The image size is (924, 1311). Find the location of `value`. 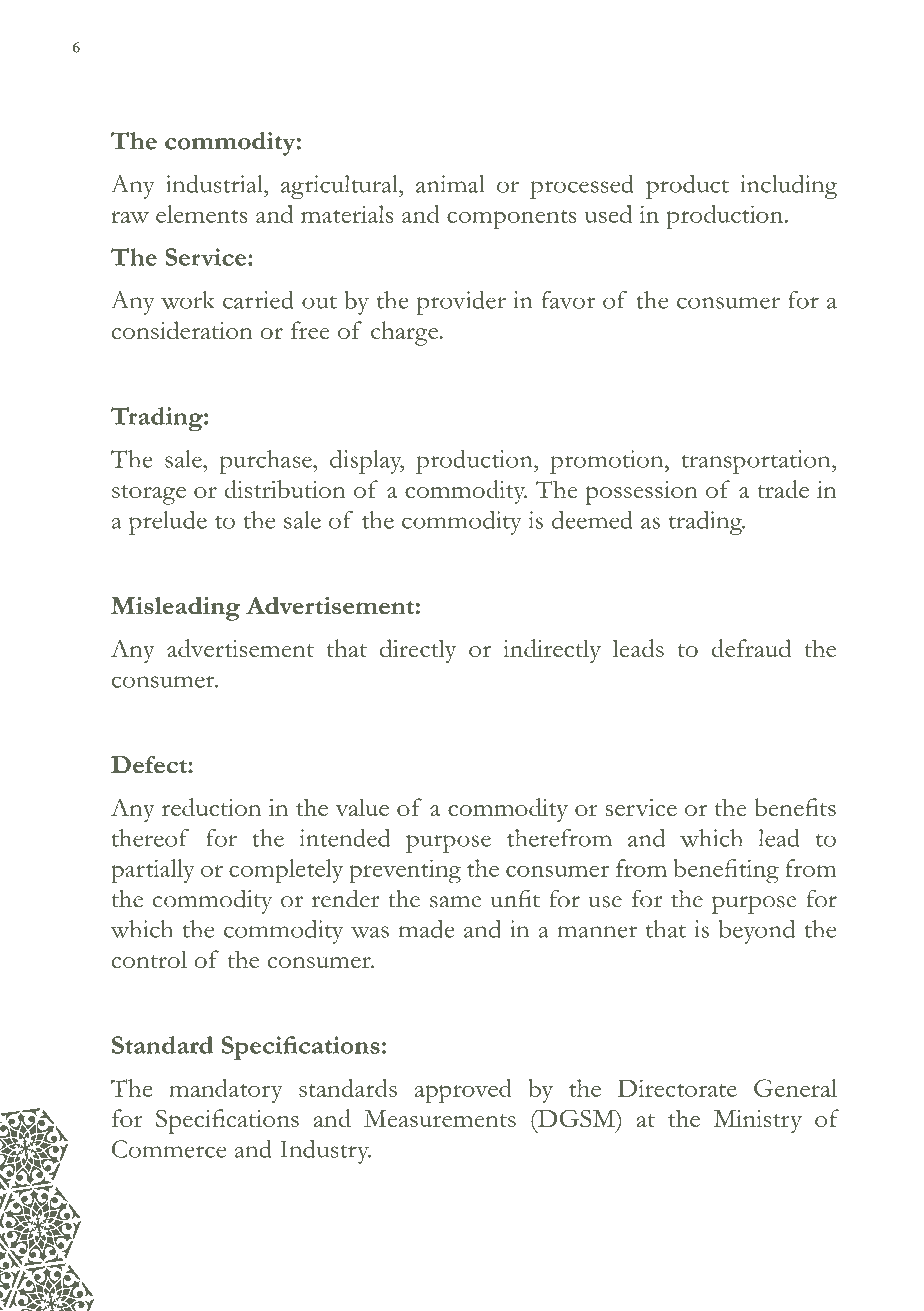

value is located at coordinates (362, 807).
